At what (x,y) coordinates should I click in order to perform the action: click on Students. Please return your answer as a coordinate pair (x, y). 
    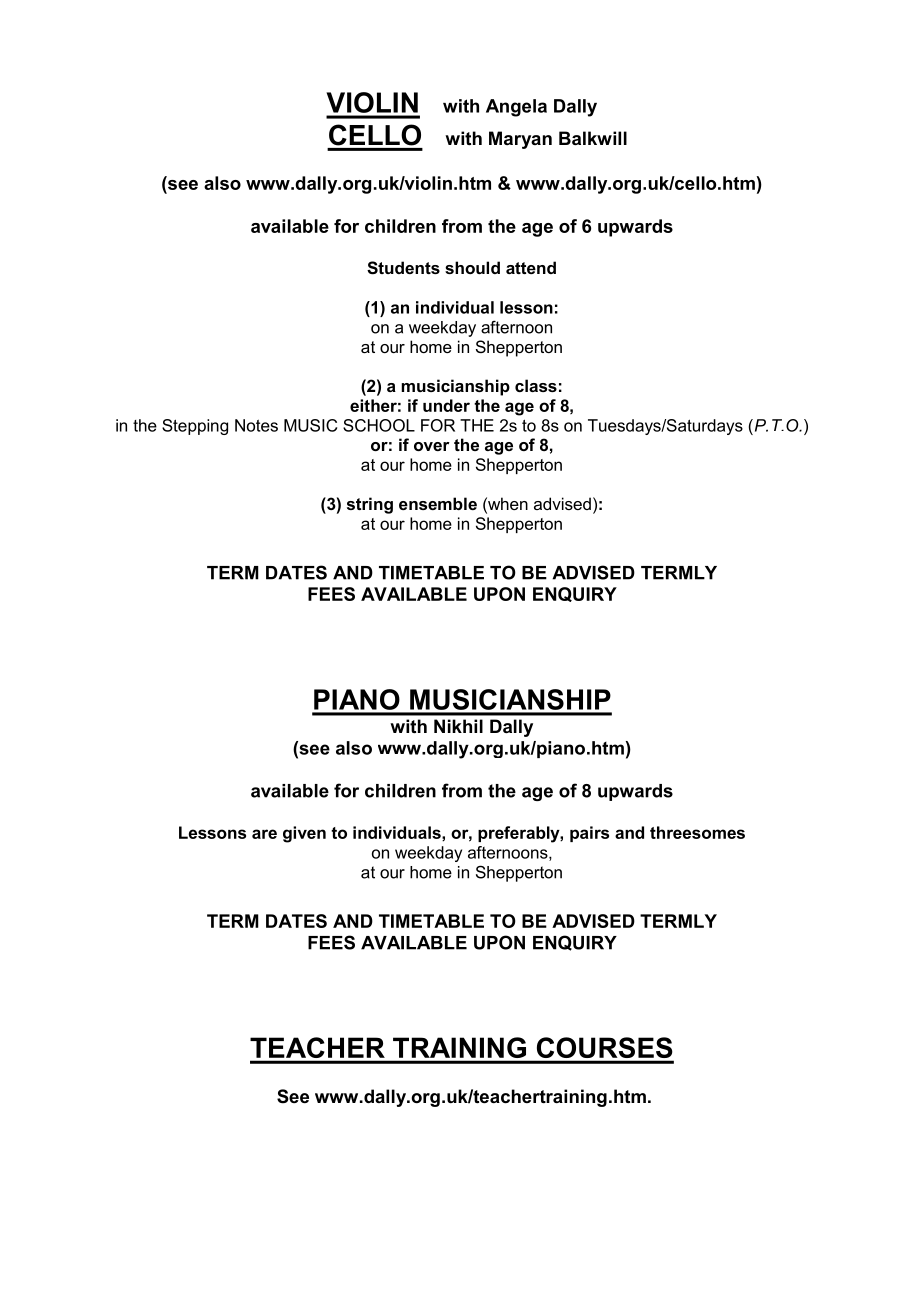
    Looking at the image, I should click on (403, 268).
